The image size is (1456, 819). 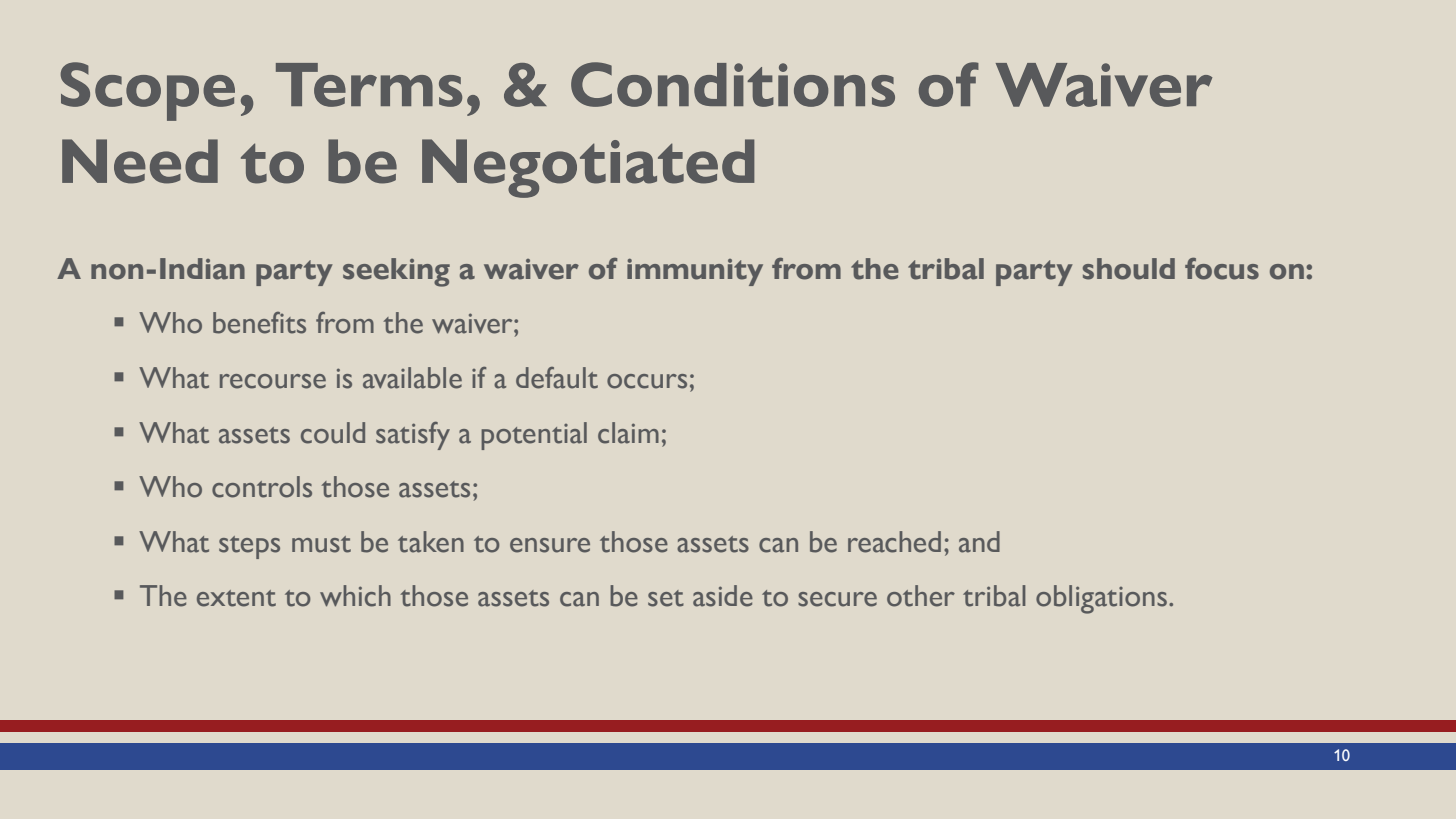 What do you see at coordinates (695, 272) in the screenshot?
I see `immunity` at bounding box center [695, 272].
